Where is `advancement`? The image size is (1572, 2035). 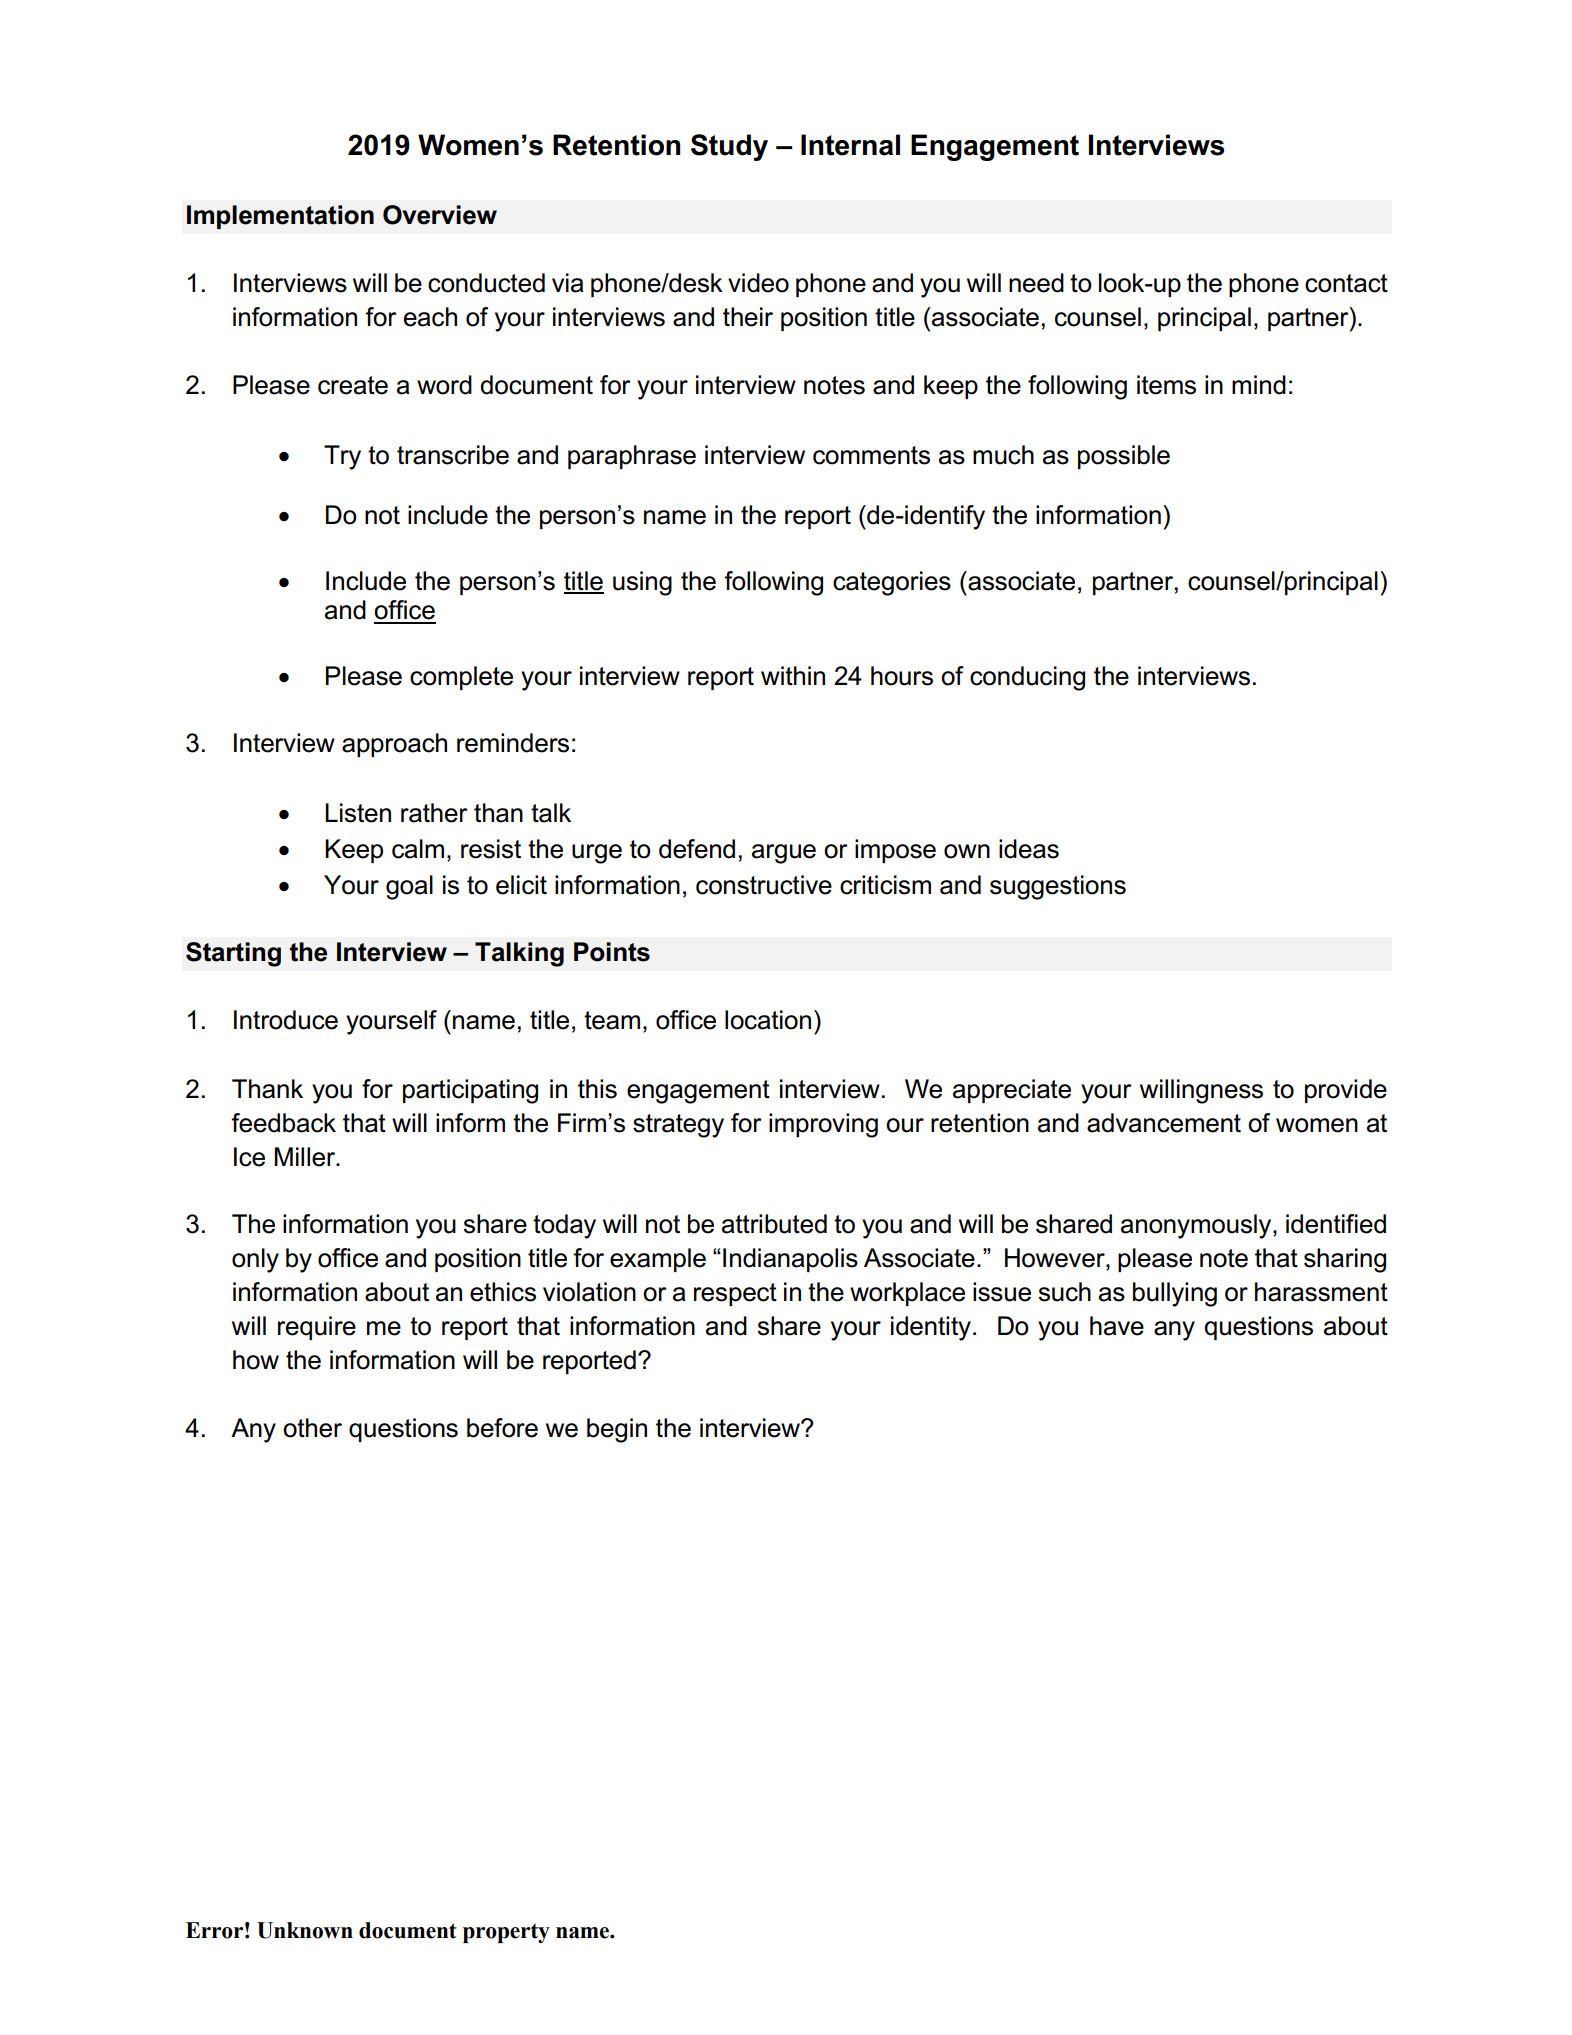 advancement is located at coordinates (1164, 1123).
